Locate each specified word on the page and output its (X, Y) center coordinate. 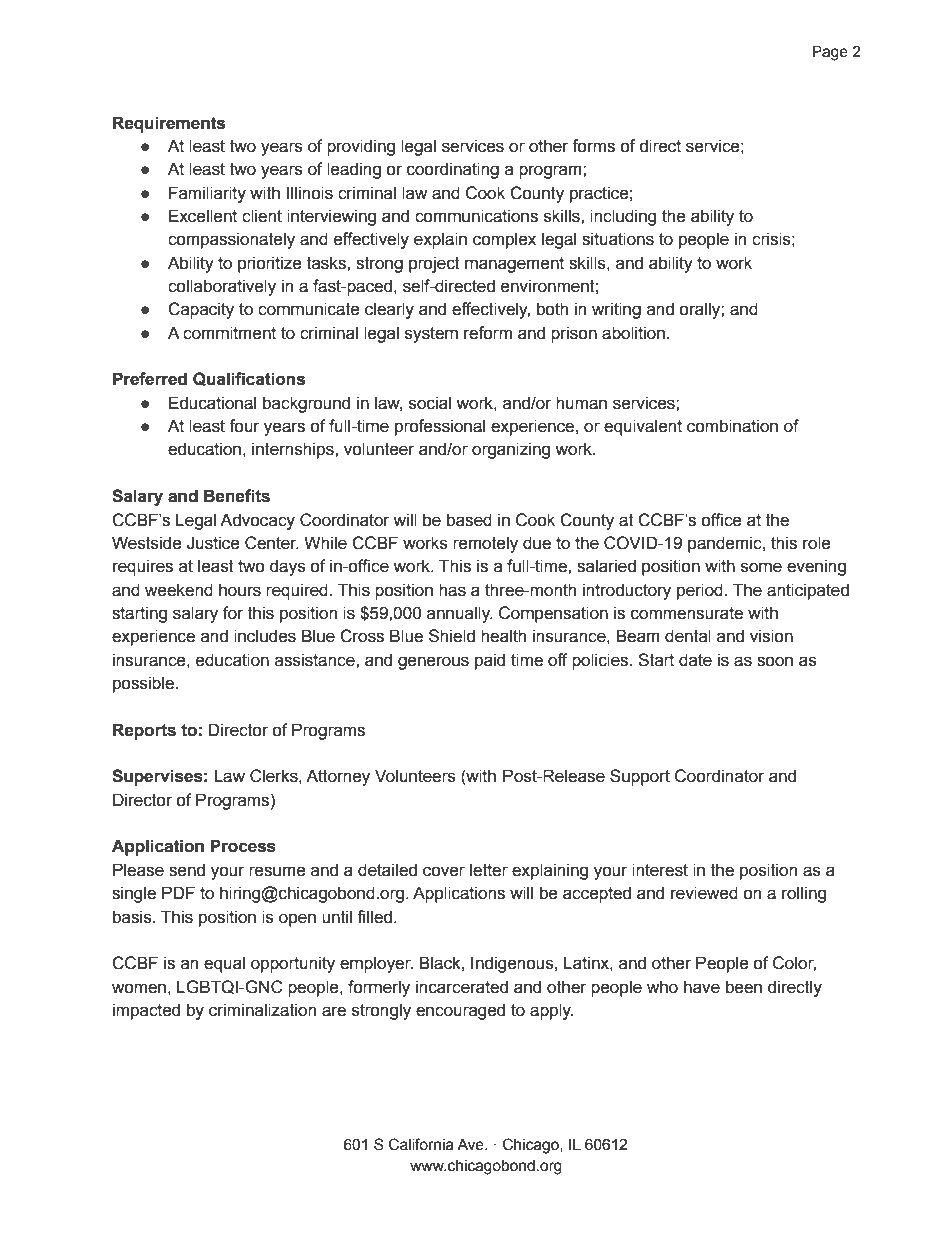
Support (640, 777)
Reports (144, 731)
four (244, 426)
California (421, 1144)
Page (830, 53)
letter (489, 870)
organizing (511, 450)
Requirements (169, 124)
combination (732, 426)
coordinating (453, 170)
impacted (146, 1011)
